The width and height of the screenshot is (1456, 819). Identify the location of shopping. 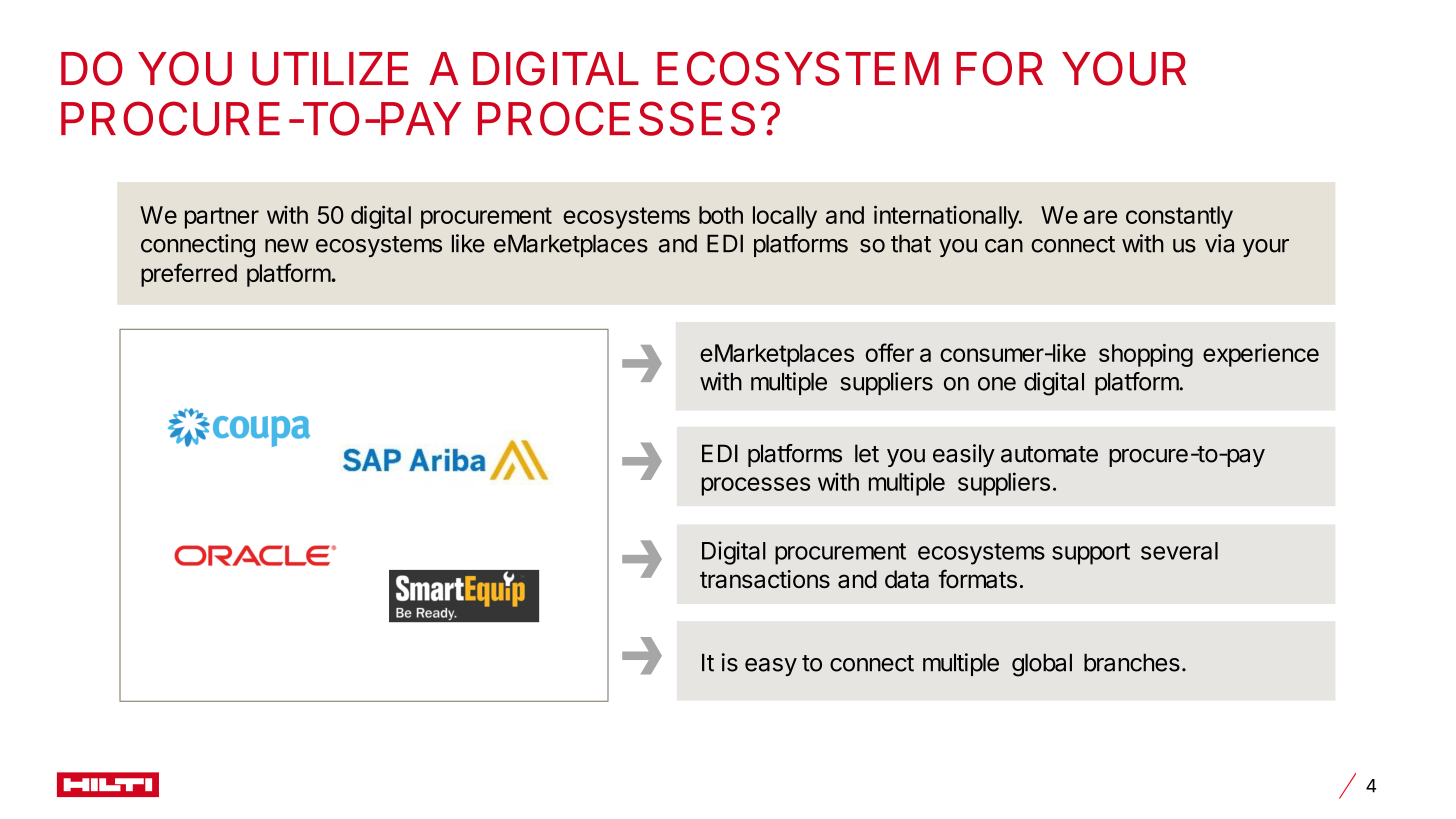
(1146, 355).
